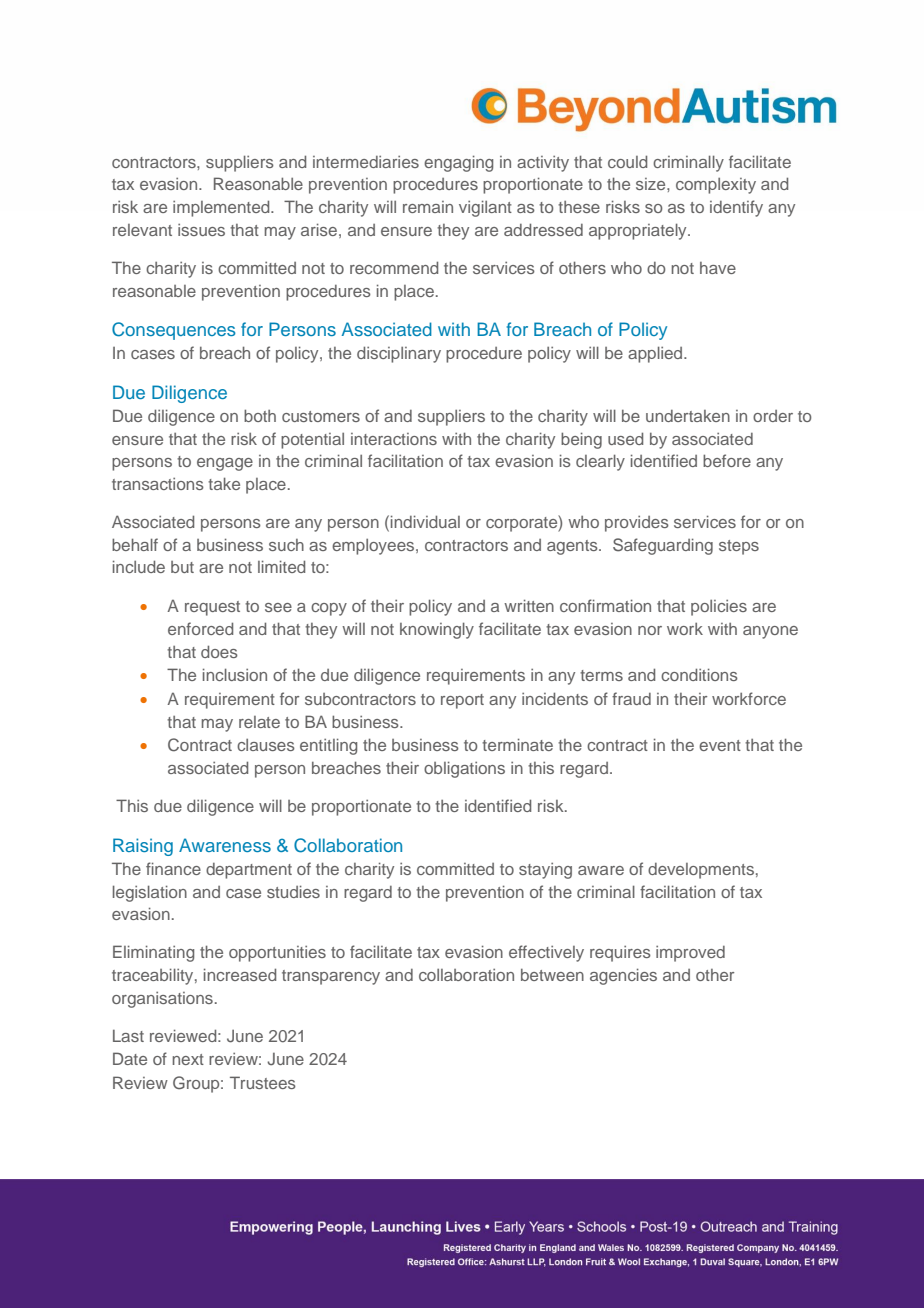 This image has height=1308, width=924. I want to click on fraud, so click(631, 698).
